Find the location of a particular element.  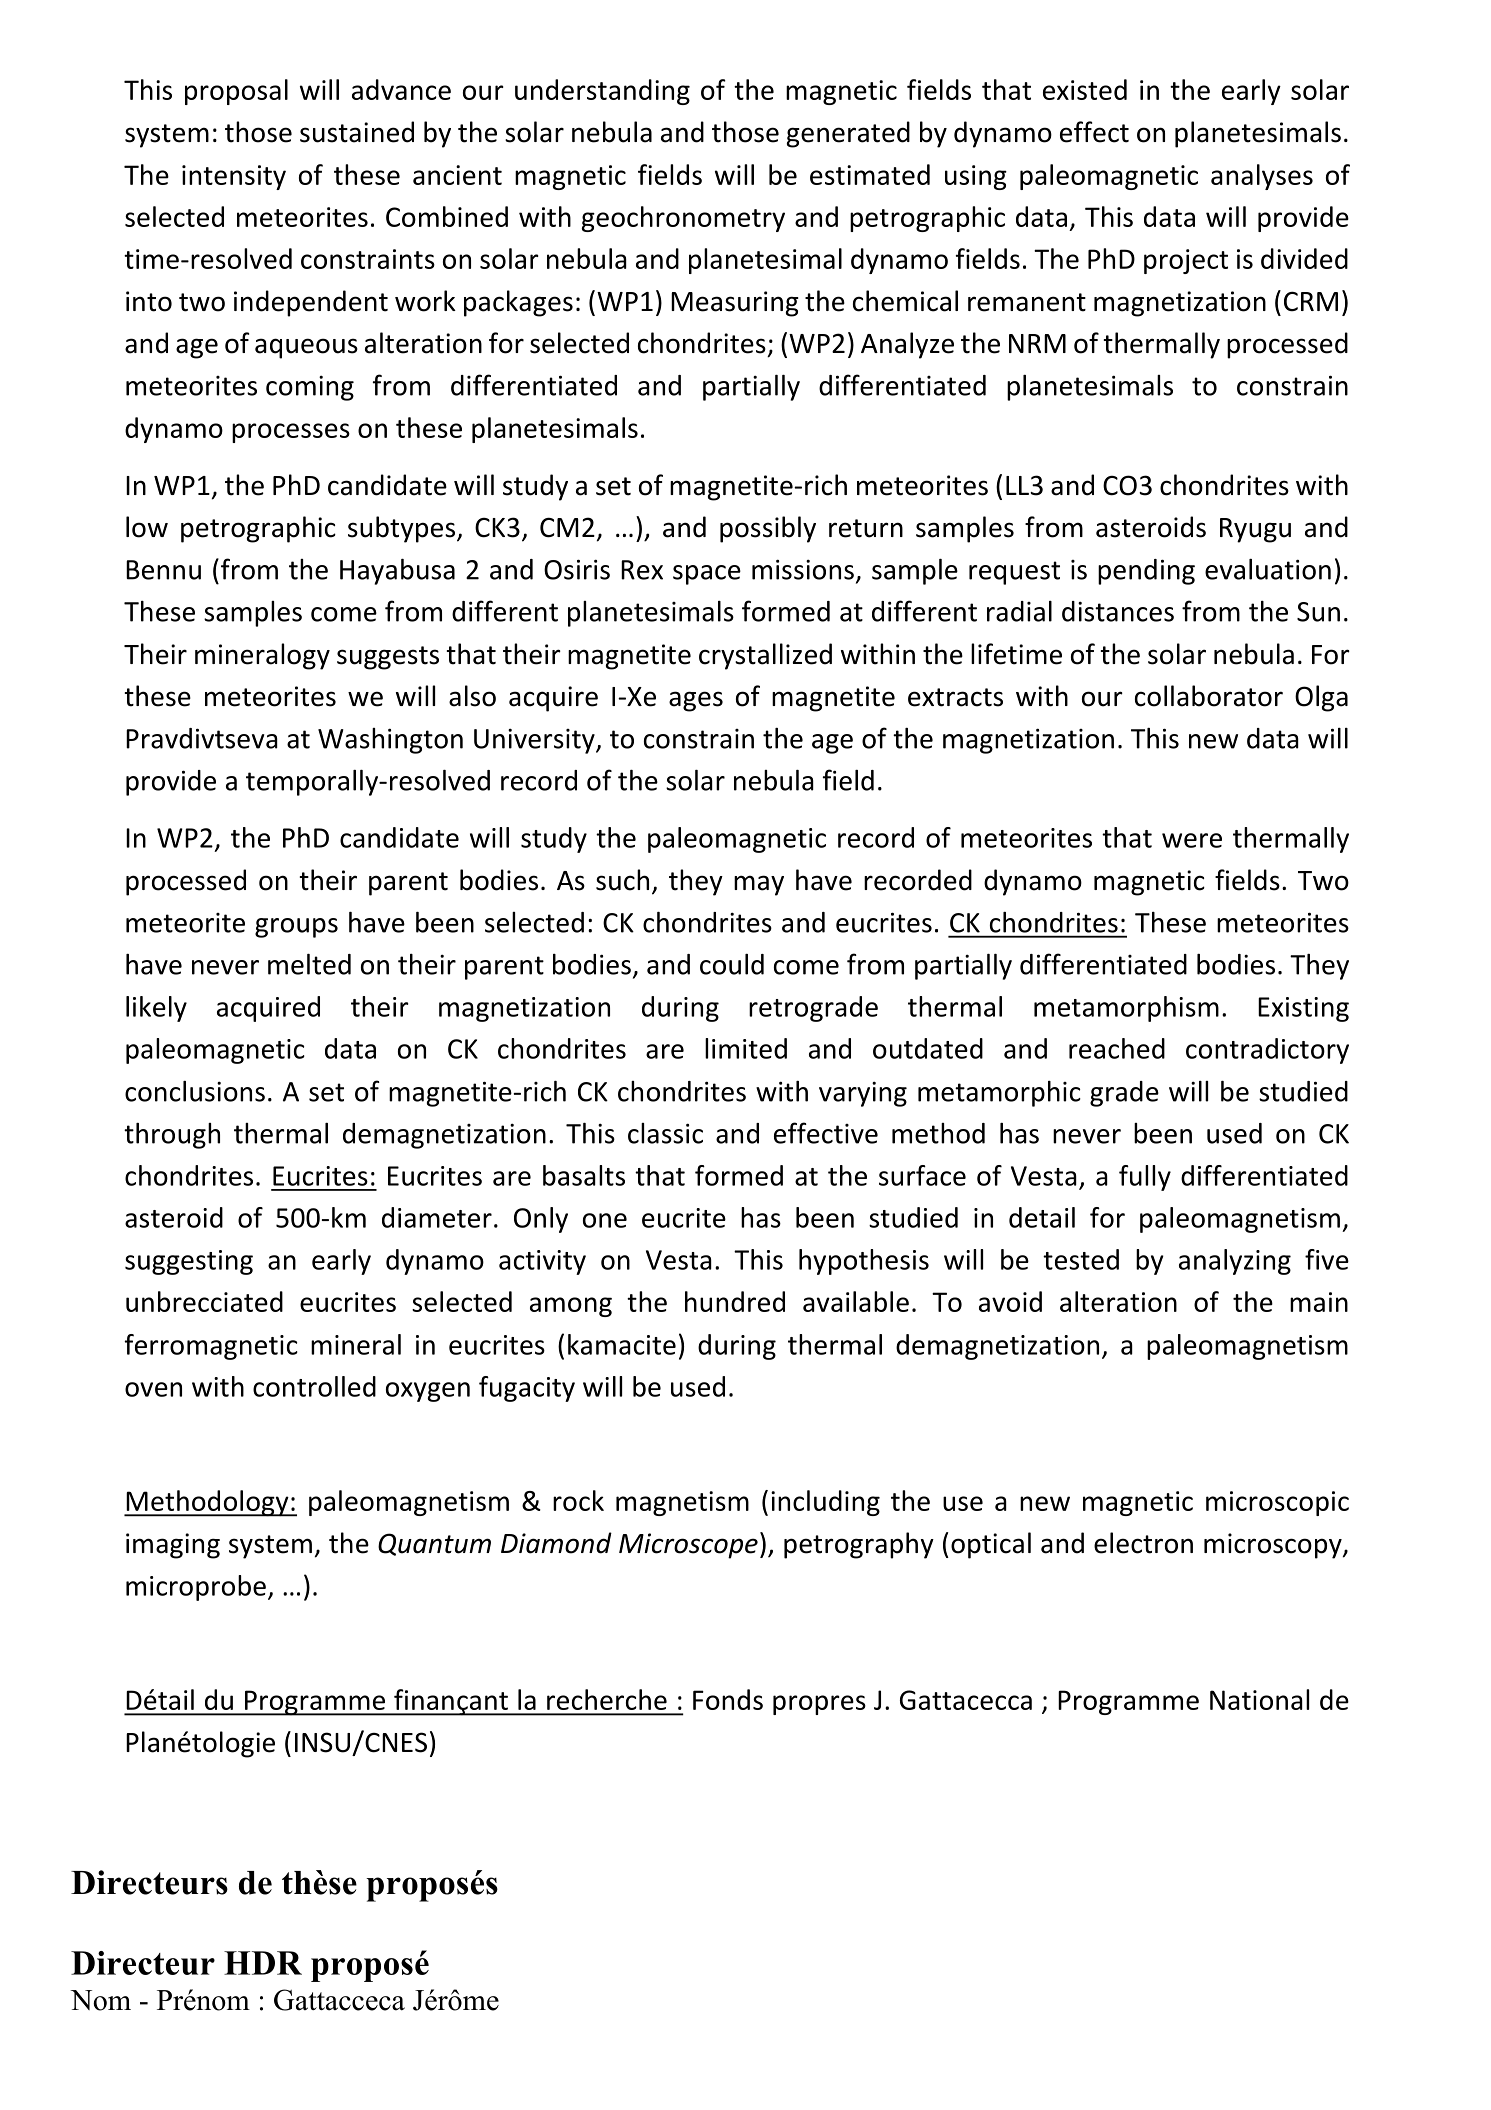

Pravdivtseva is located at coordinates (202, 738).
